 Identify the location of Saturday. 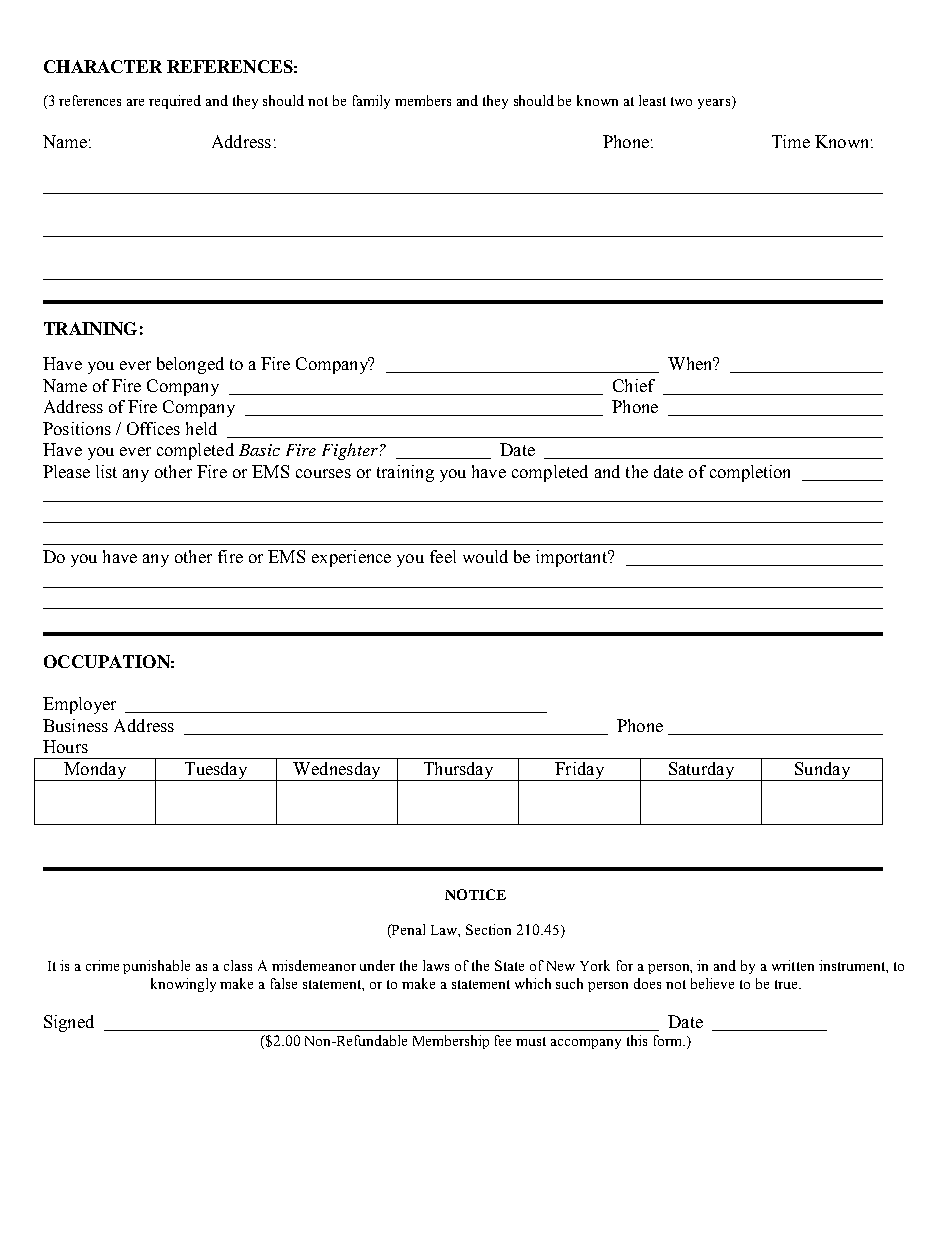
(701, 771).
